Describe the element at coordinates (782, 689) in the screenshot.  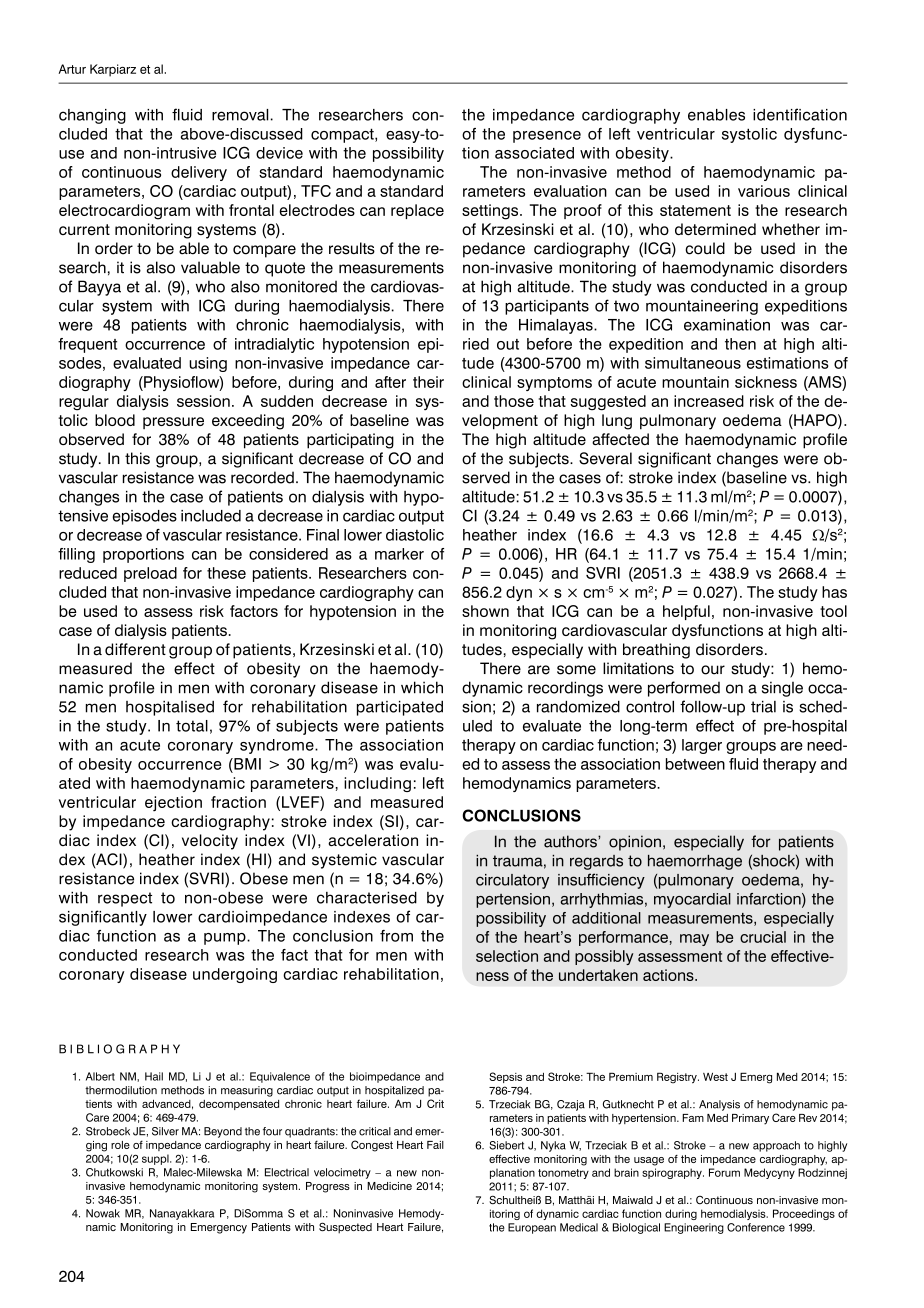
I see `single` at that location.
